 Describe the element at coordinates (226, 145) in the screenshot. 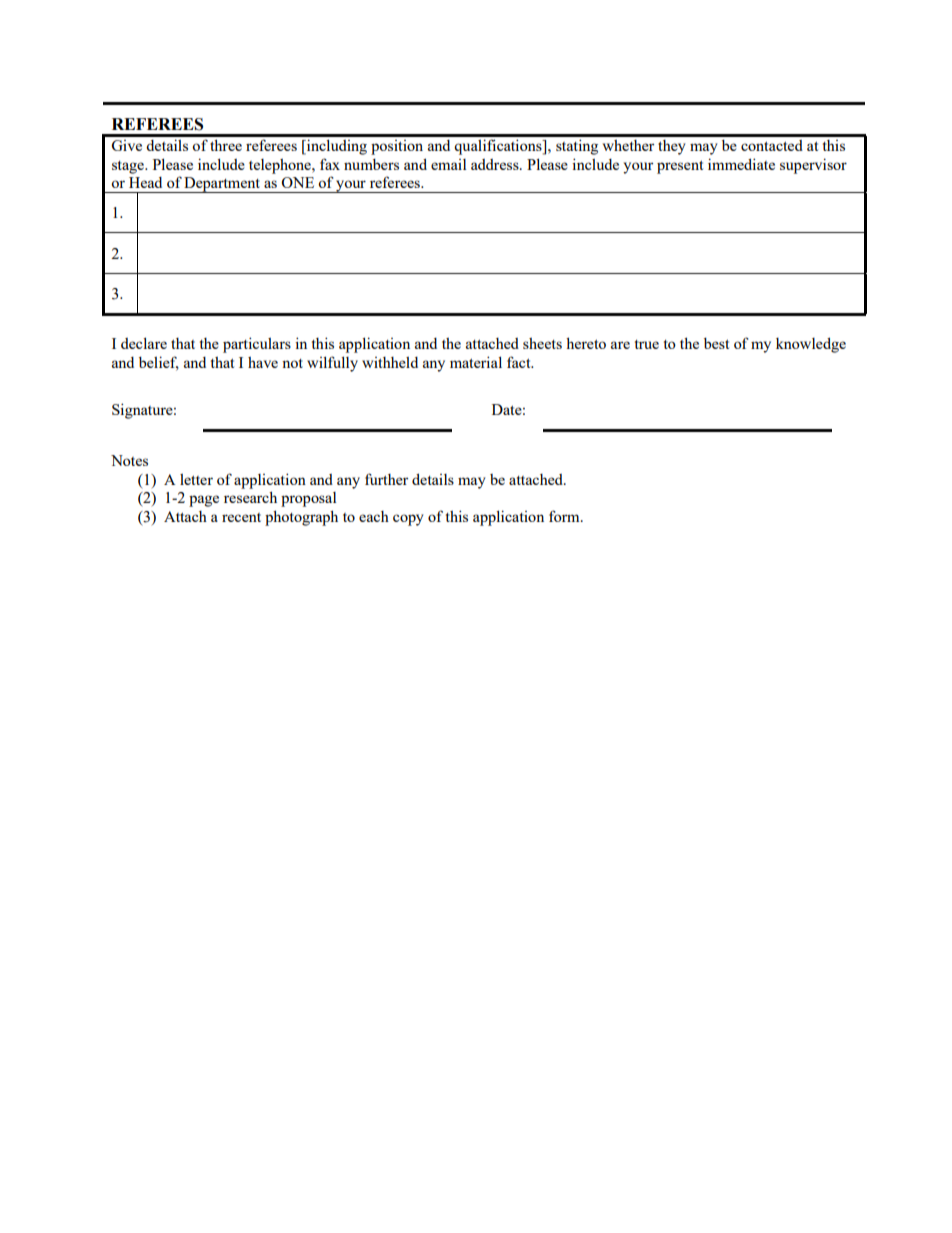

I see `three` at that location.
